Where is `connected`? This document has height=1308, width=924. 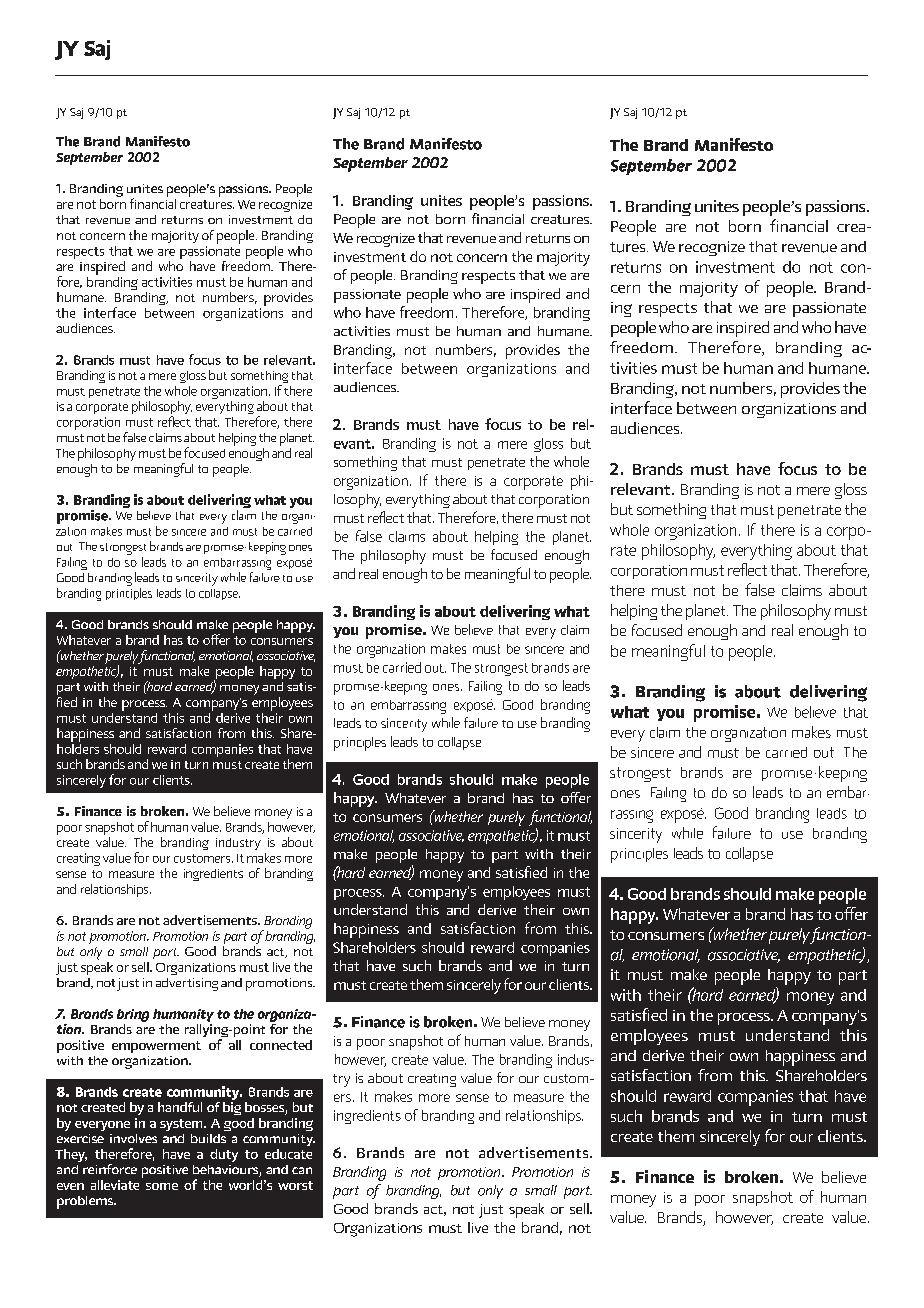 connected is located at coordinates (281, 1045).
